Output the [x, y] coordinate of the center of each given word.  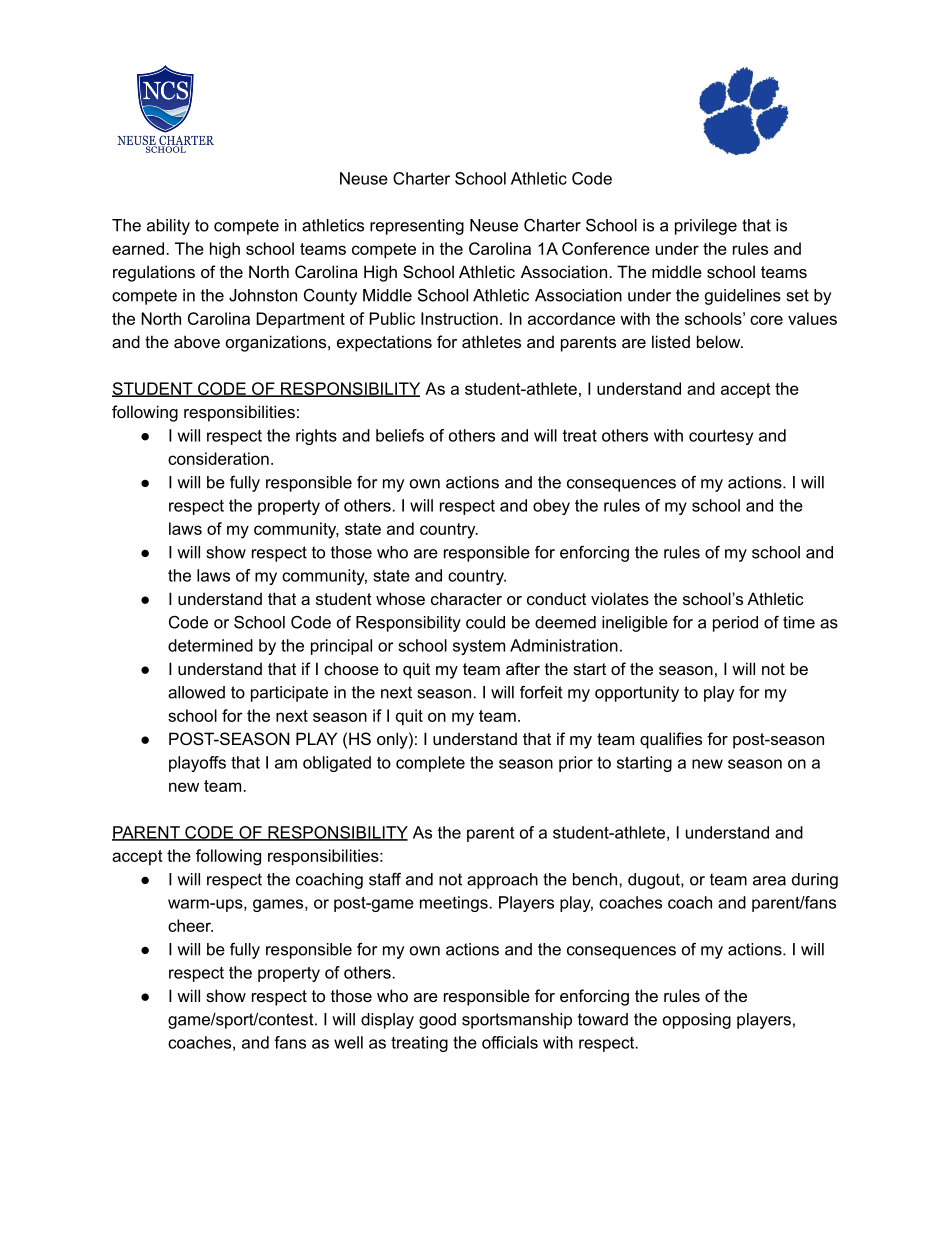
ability [168, 227]
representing [417, 227]
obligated [337, 764]
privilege [706, 227]
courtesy [721, 437]
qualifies [671, 740]
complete [430, 764]
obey [551, 507]
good [437, 1021]
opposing [697, 1021]
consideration [218, 458]
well [348, 1042]
